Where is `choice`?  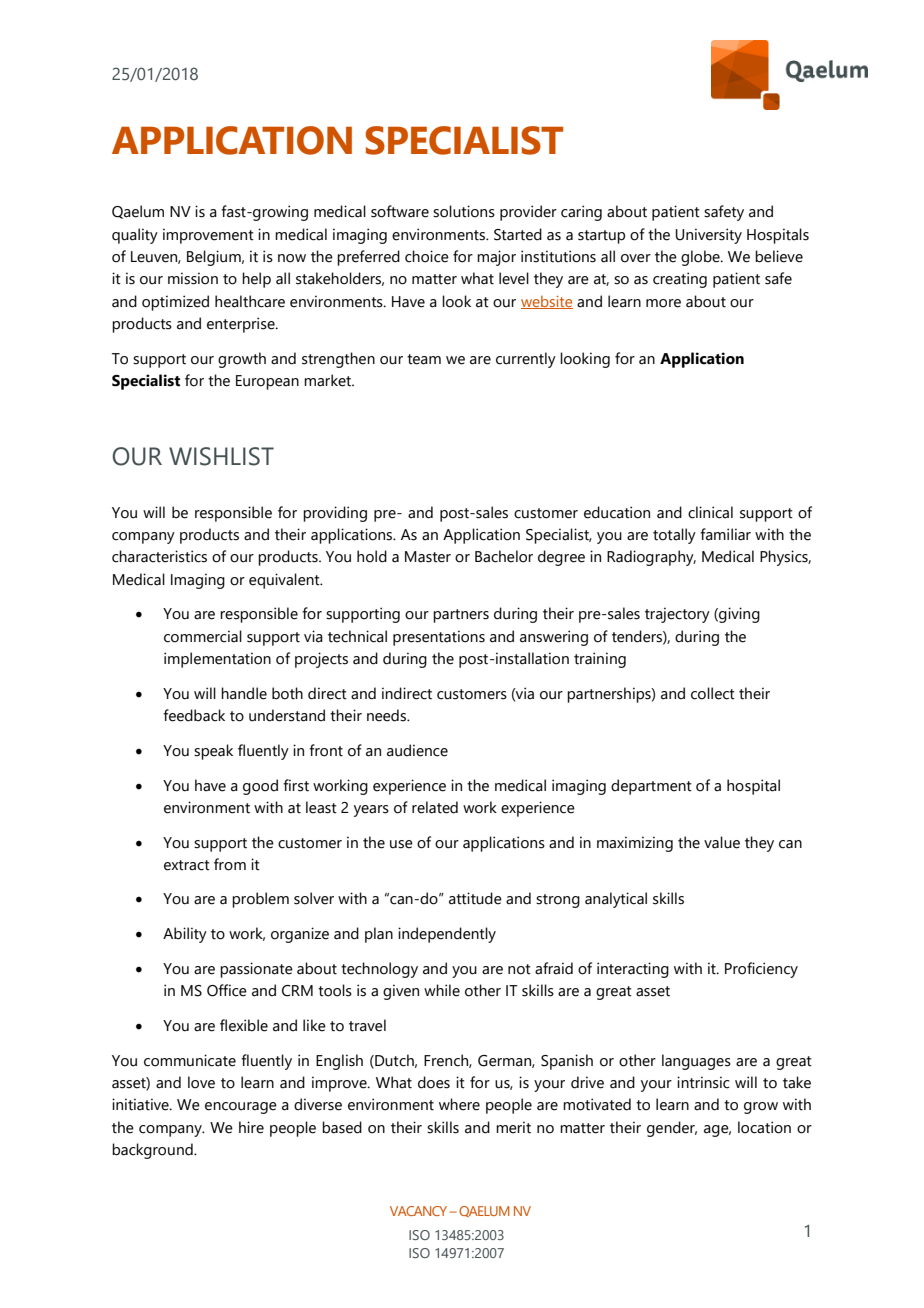 choice is located at coordinates (427, 256).
